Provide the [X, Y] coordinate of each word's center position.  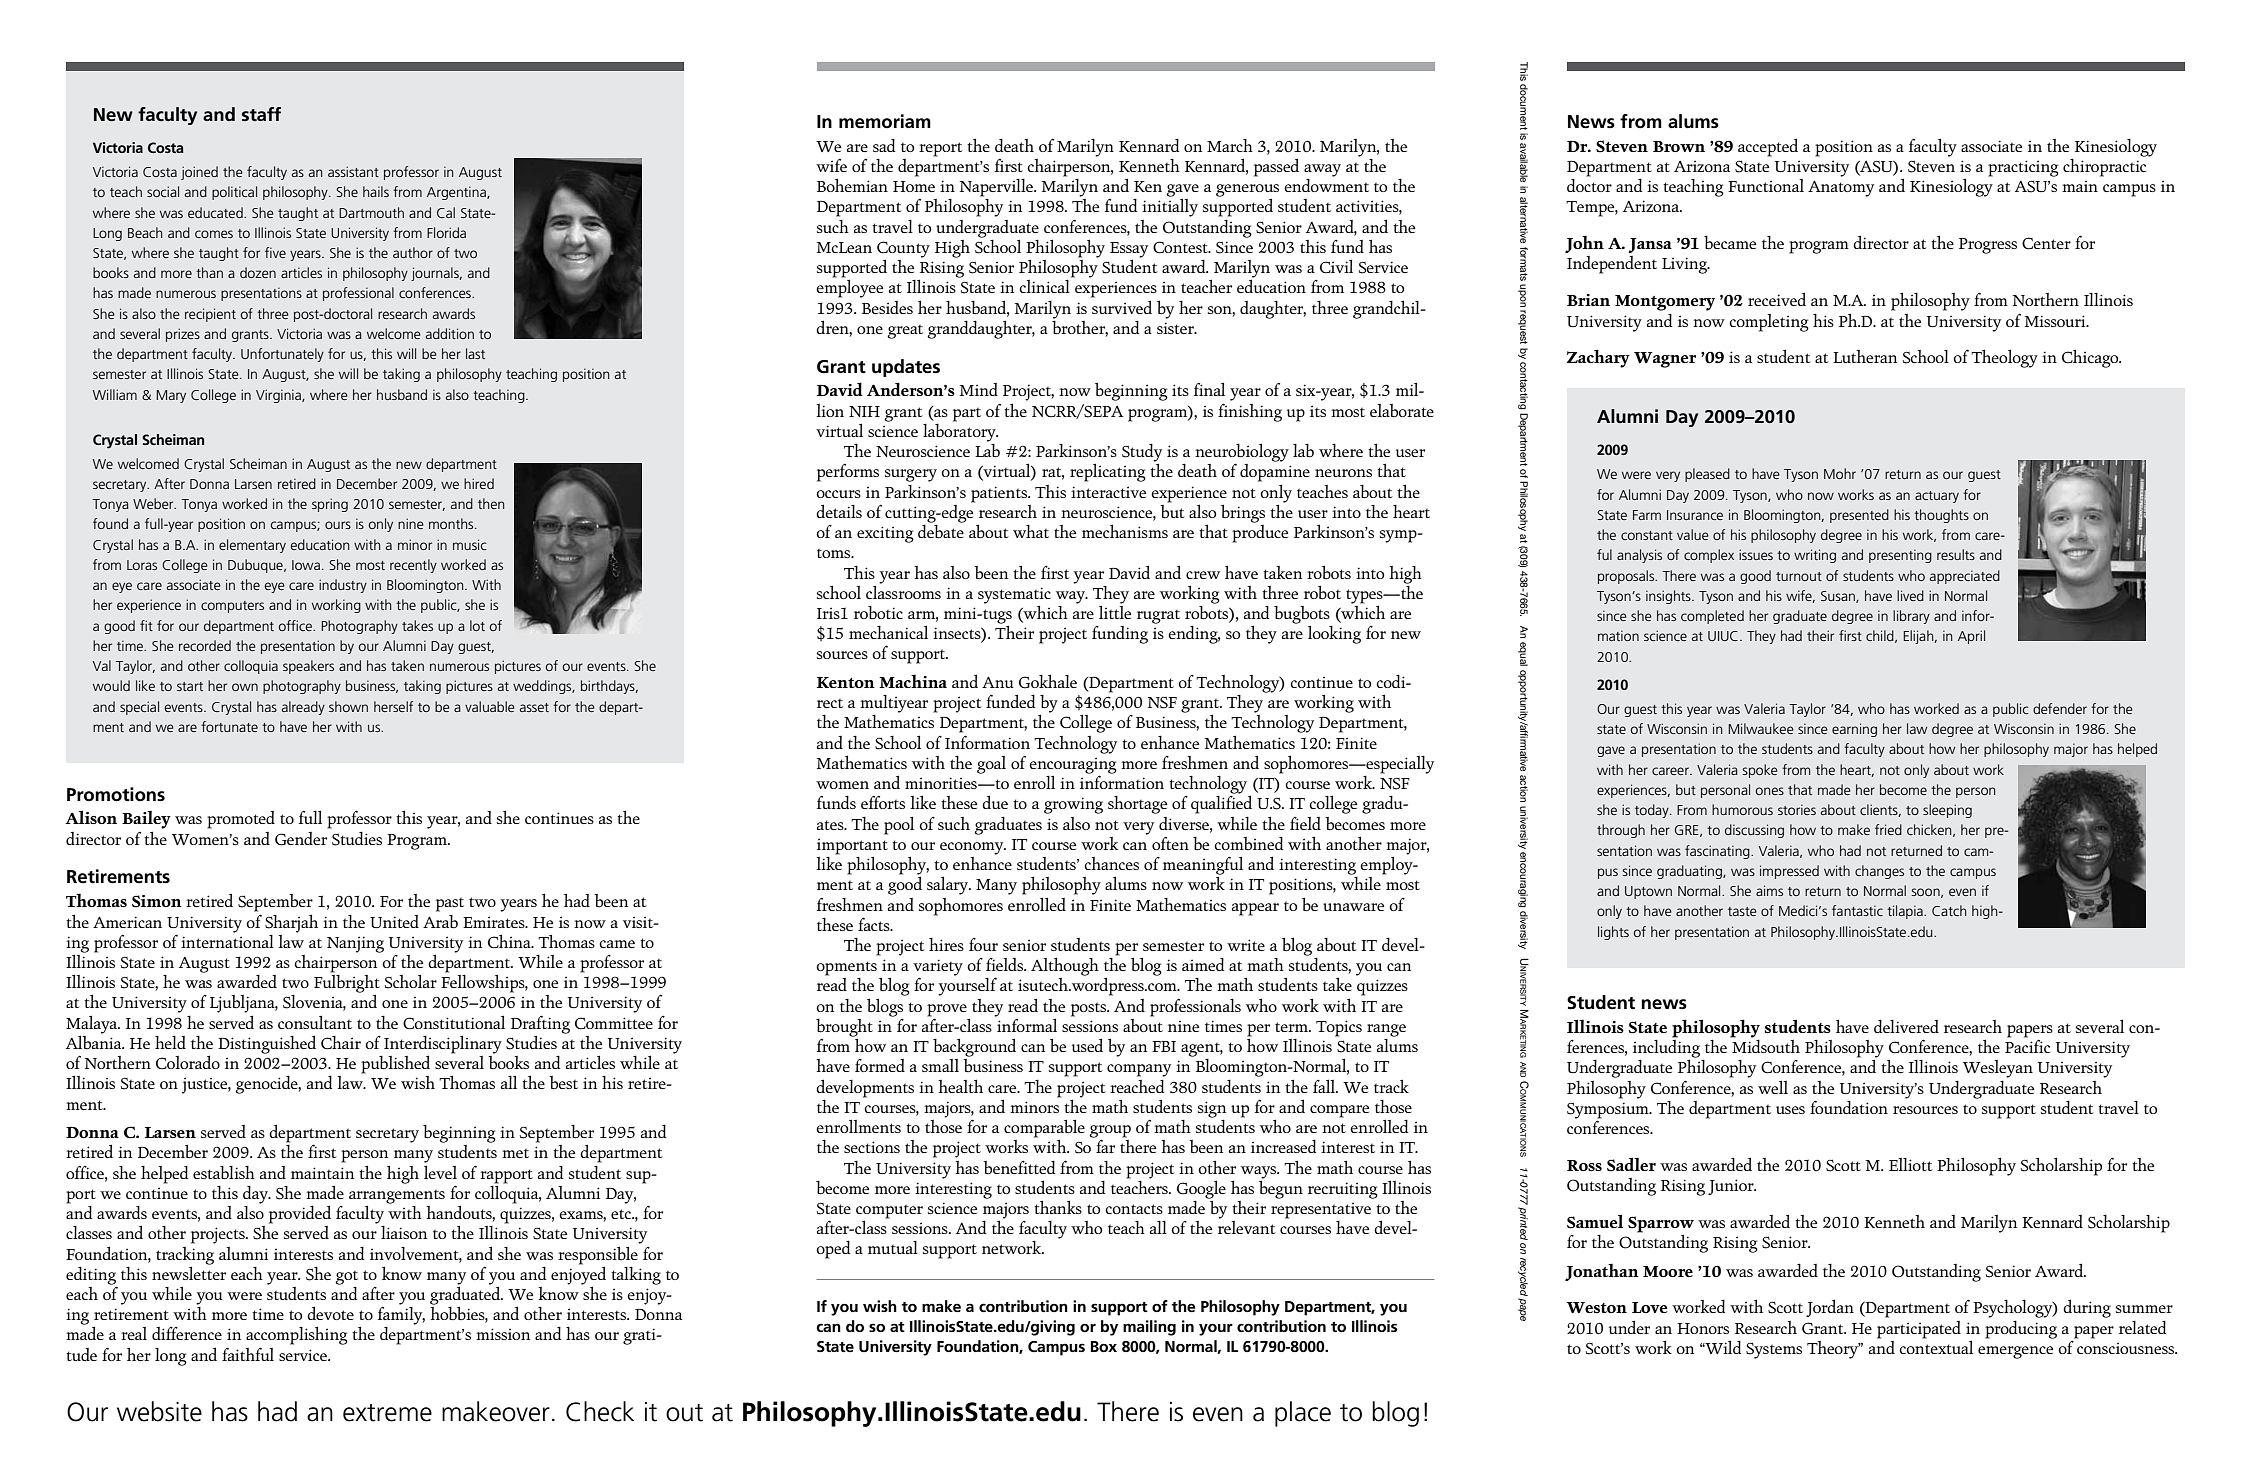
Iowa [306, 565]
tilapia [1906, 912]
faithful [248, 1354]
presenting [1900, 556]
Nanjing [355, 944]
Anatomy [1841, 188]
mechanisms [1125, 531]
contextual [1936, 1346]
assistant [353, 171]
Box [1104, 1346]
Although [1065, 966]
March [1230, 145]
